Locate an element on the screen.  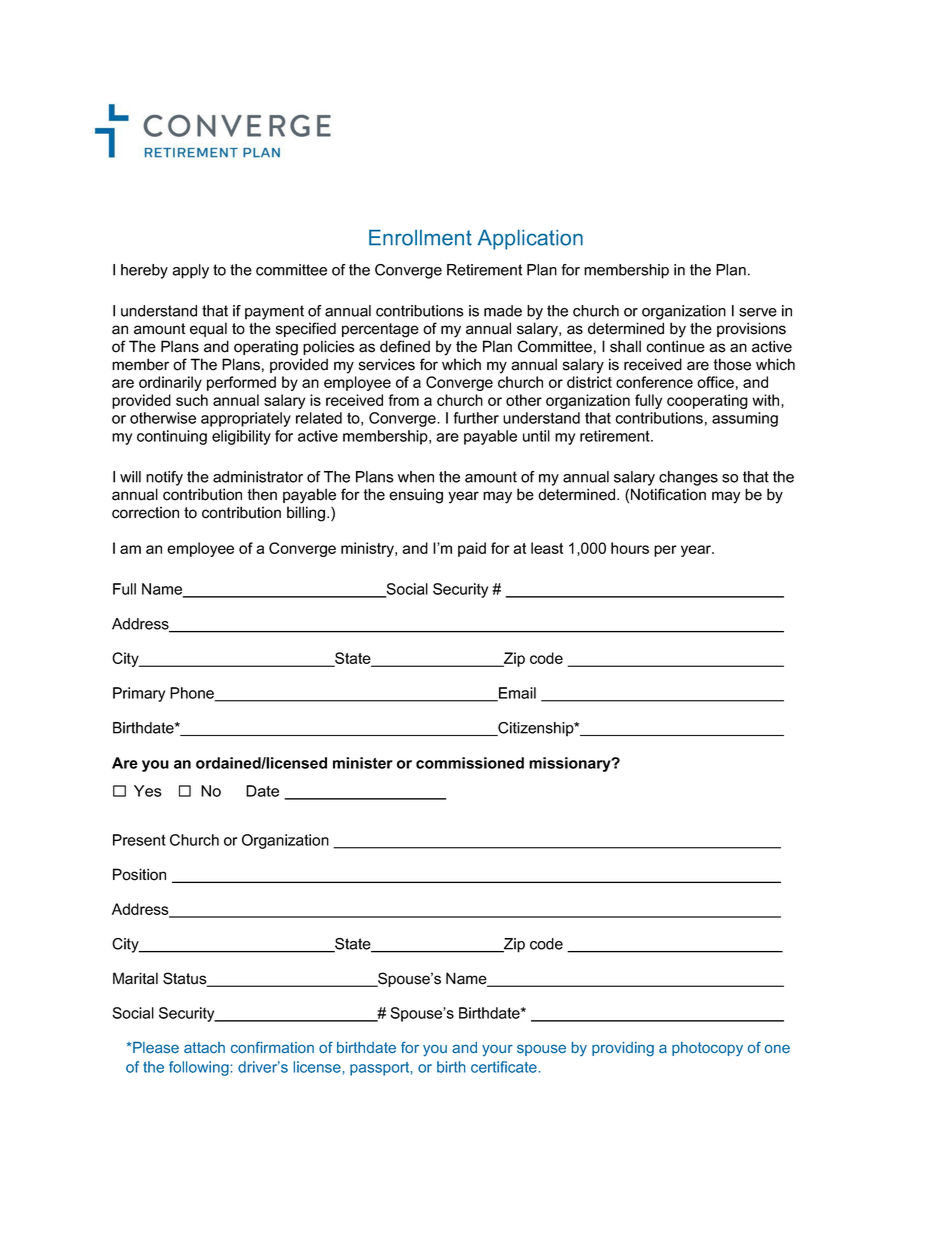
Enrollment is located at coordinates (420, 238).
